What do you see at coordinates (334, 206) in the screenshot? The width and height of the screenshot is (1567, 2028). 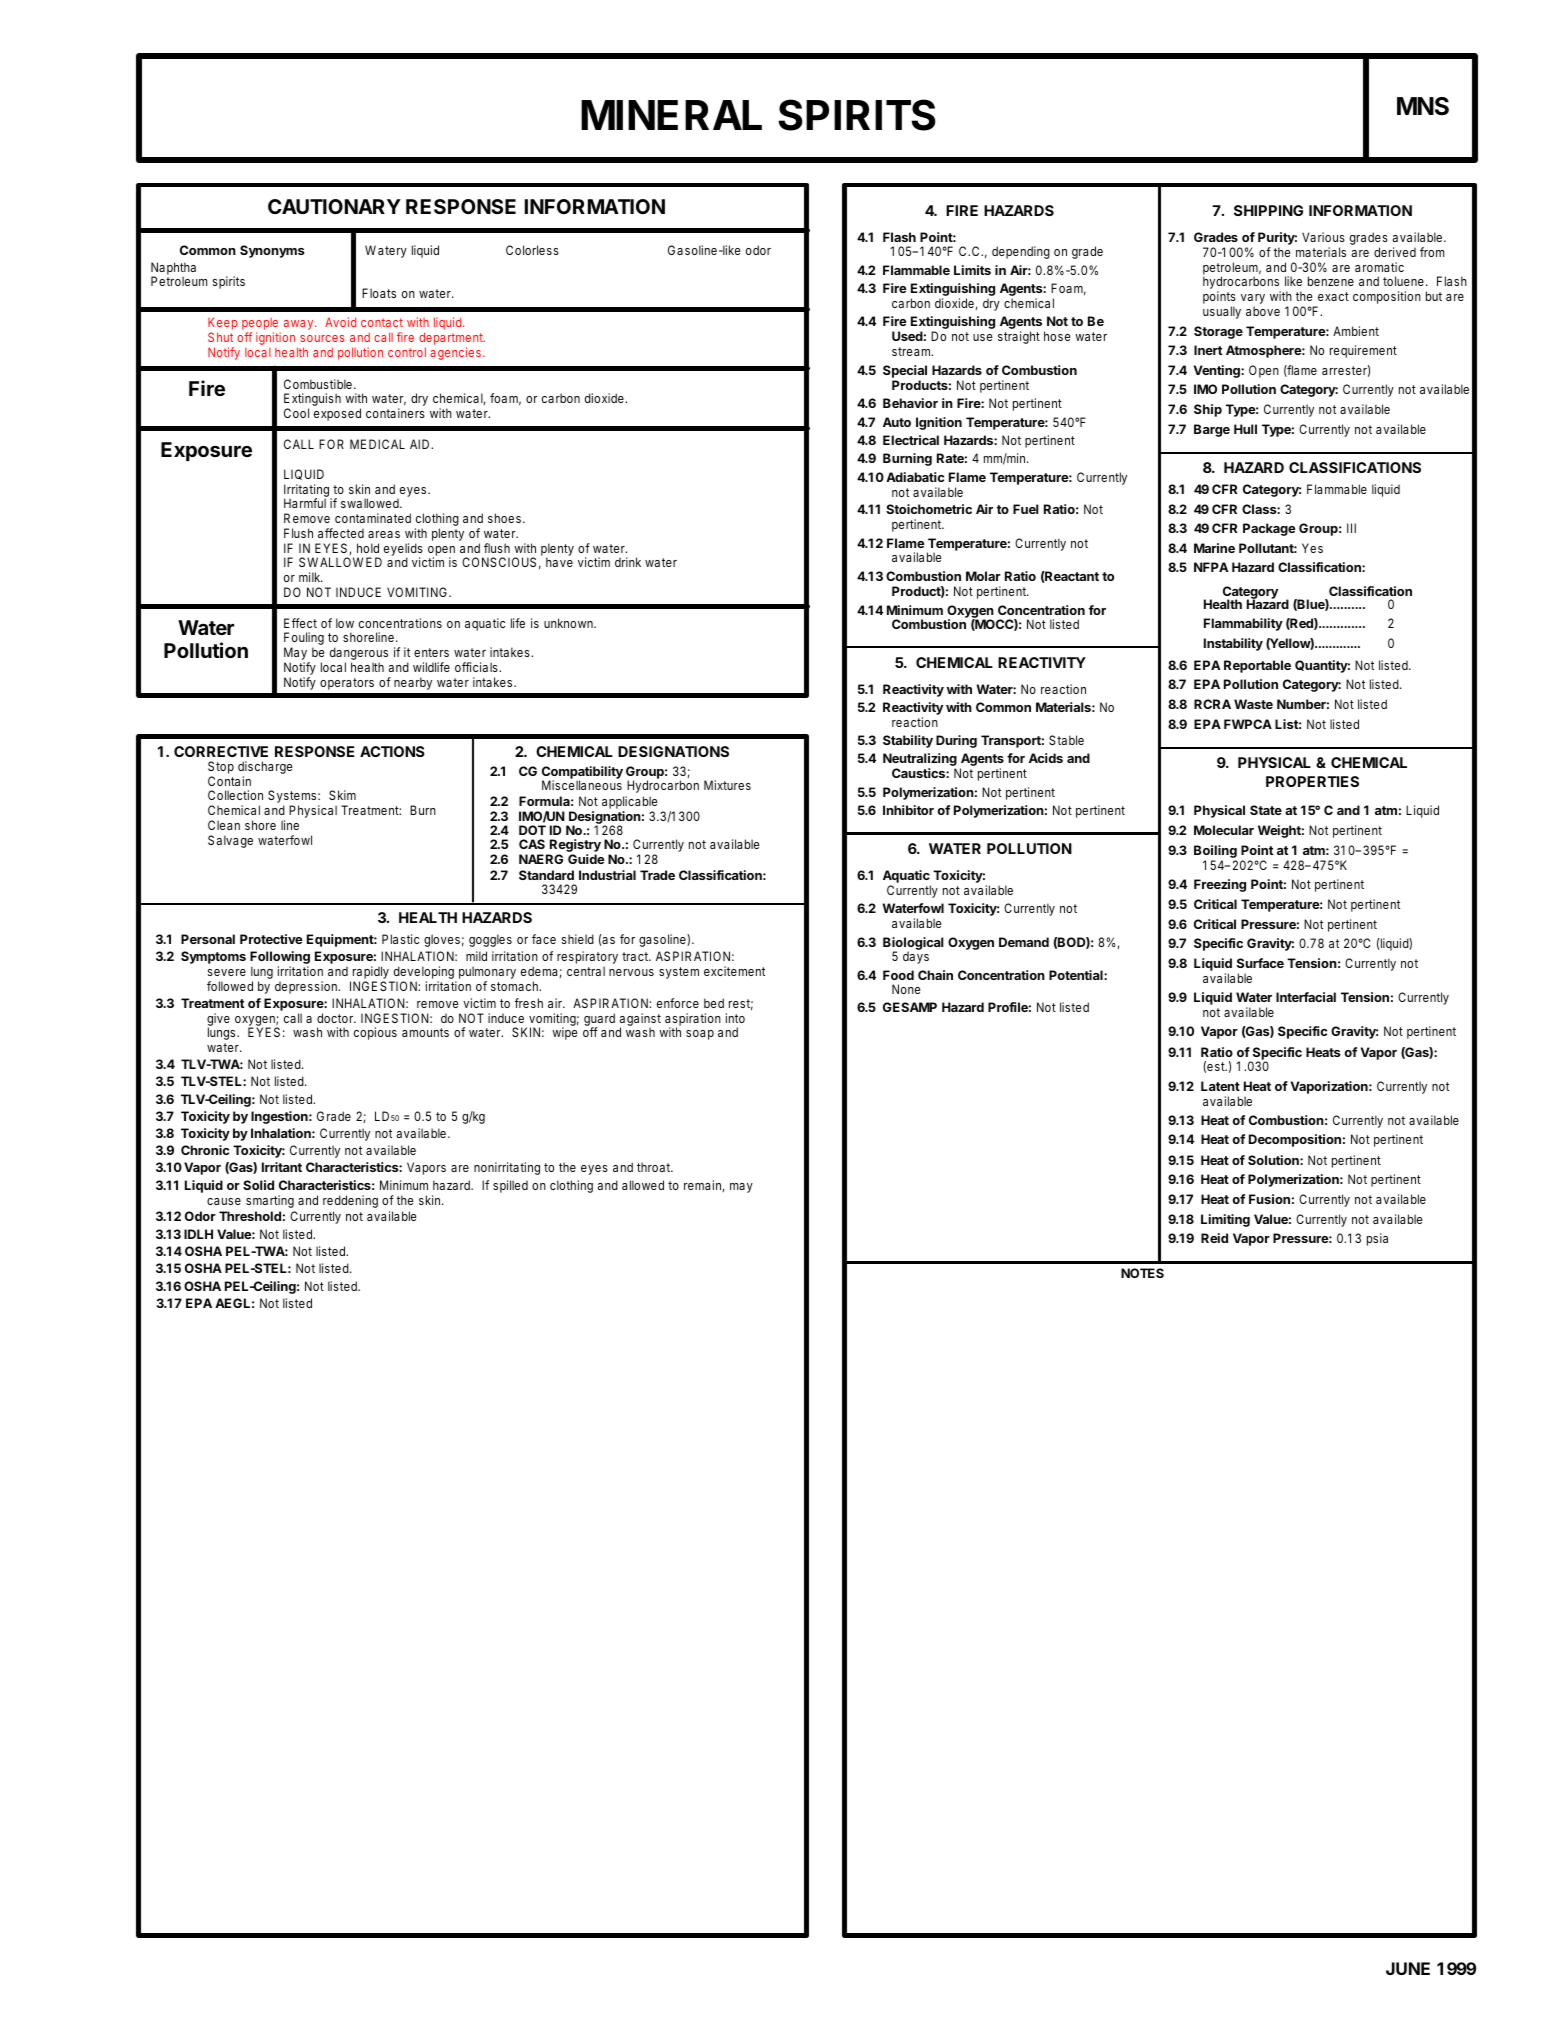 I see `CAUTIONARY` at bounding box center [334, 206].
